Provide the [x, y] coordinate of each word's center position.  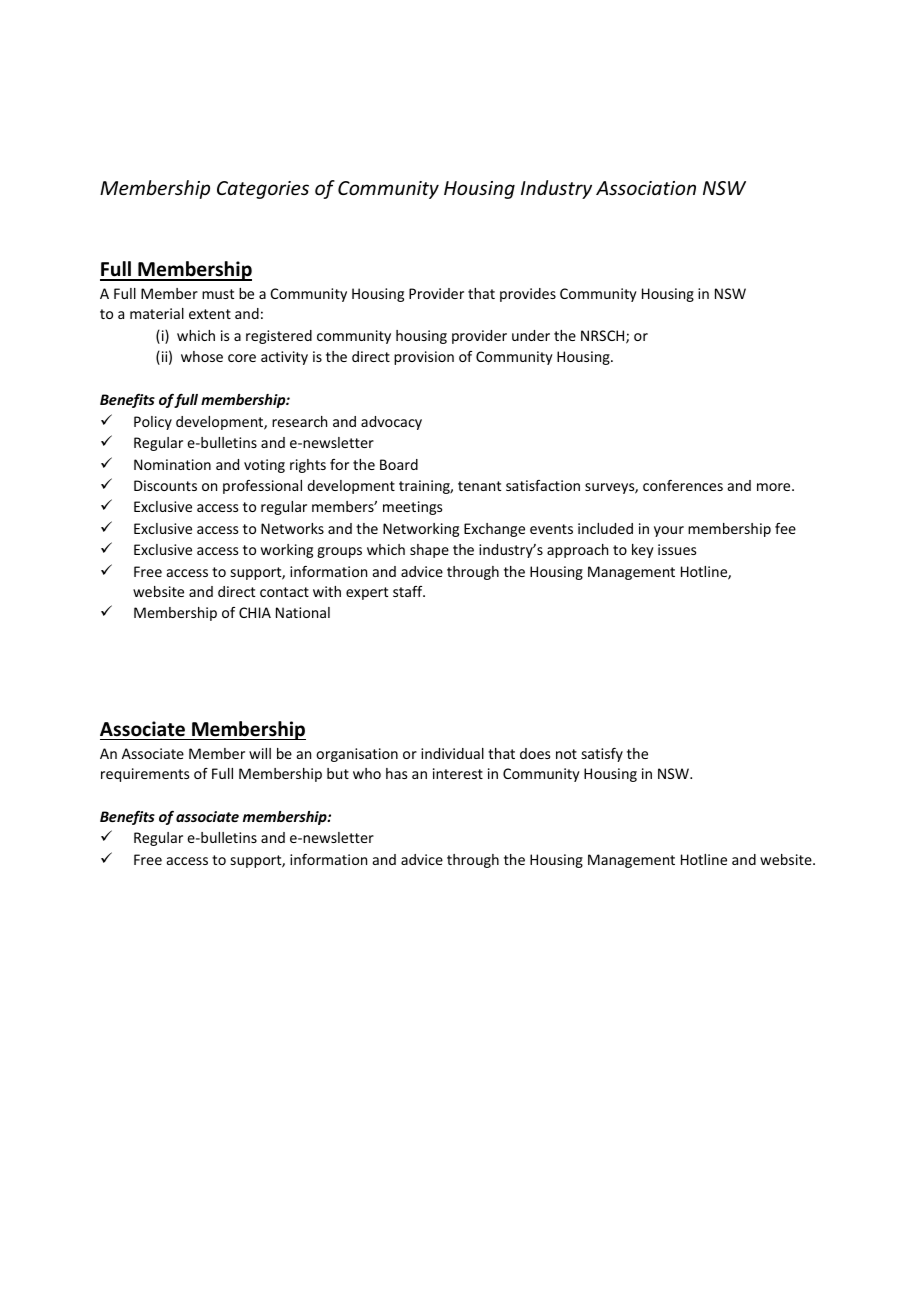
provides [528, 295]
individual [452, 753]
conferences [683, 485]
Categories [263, 190]
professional [262, 487]
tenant [479, 486]
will [260, 753]
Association [646, 188]
